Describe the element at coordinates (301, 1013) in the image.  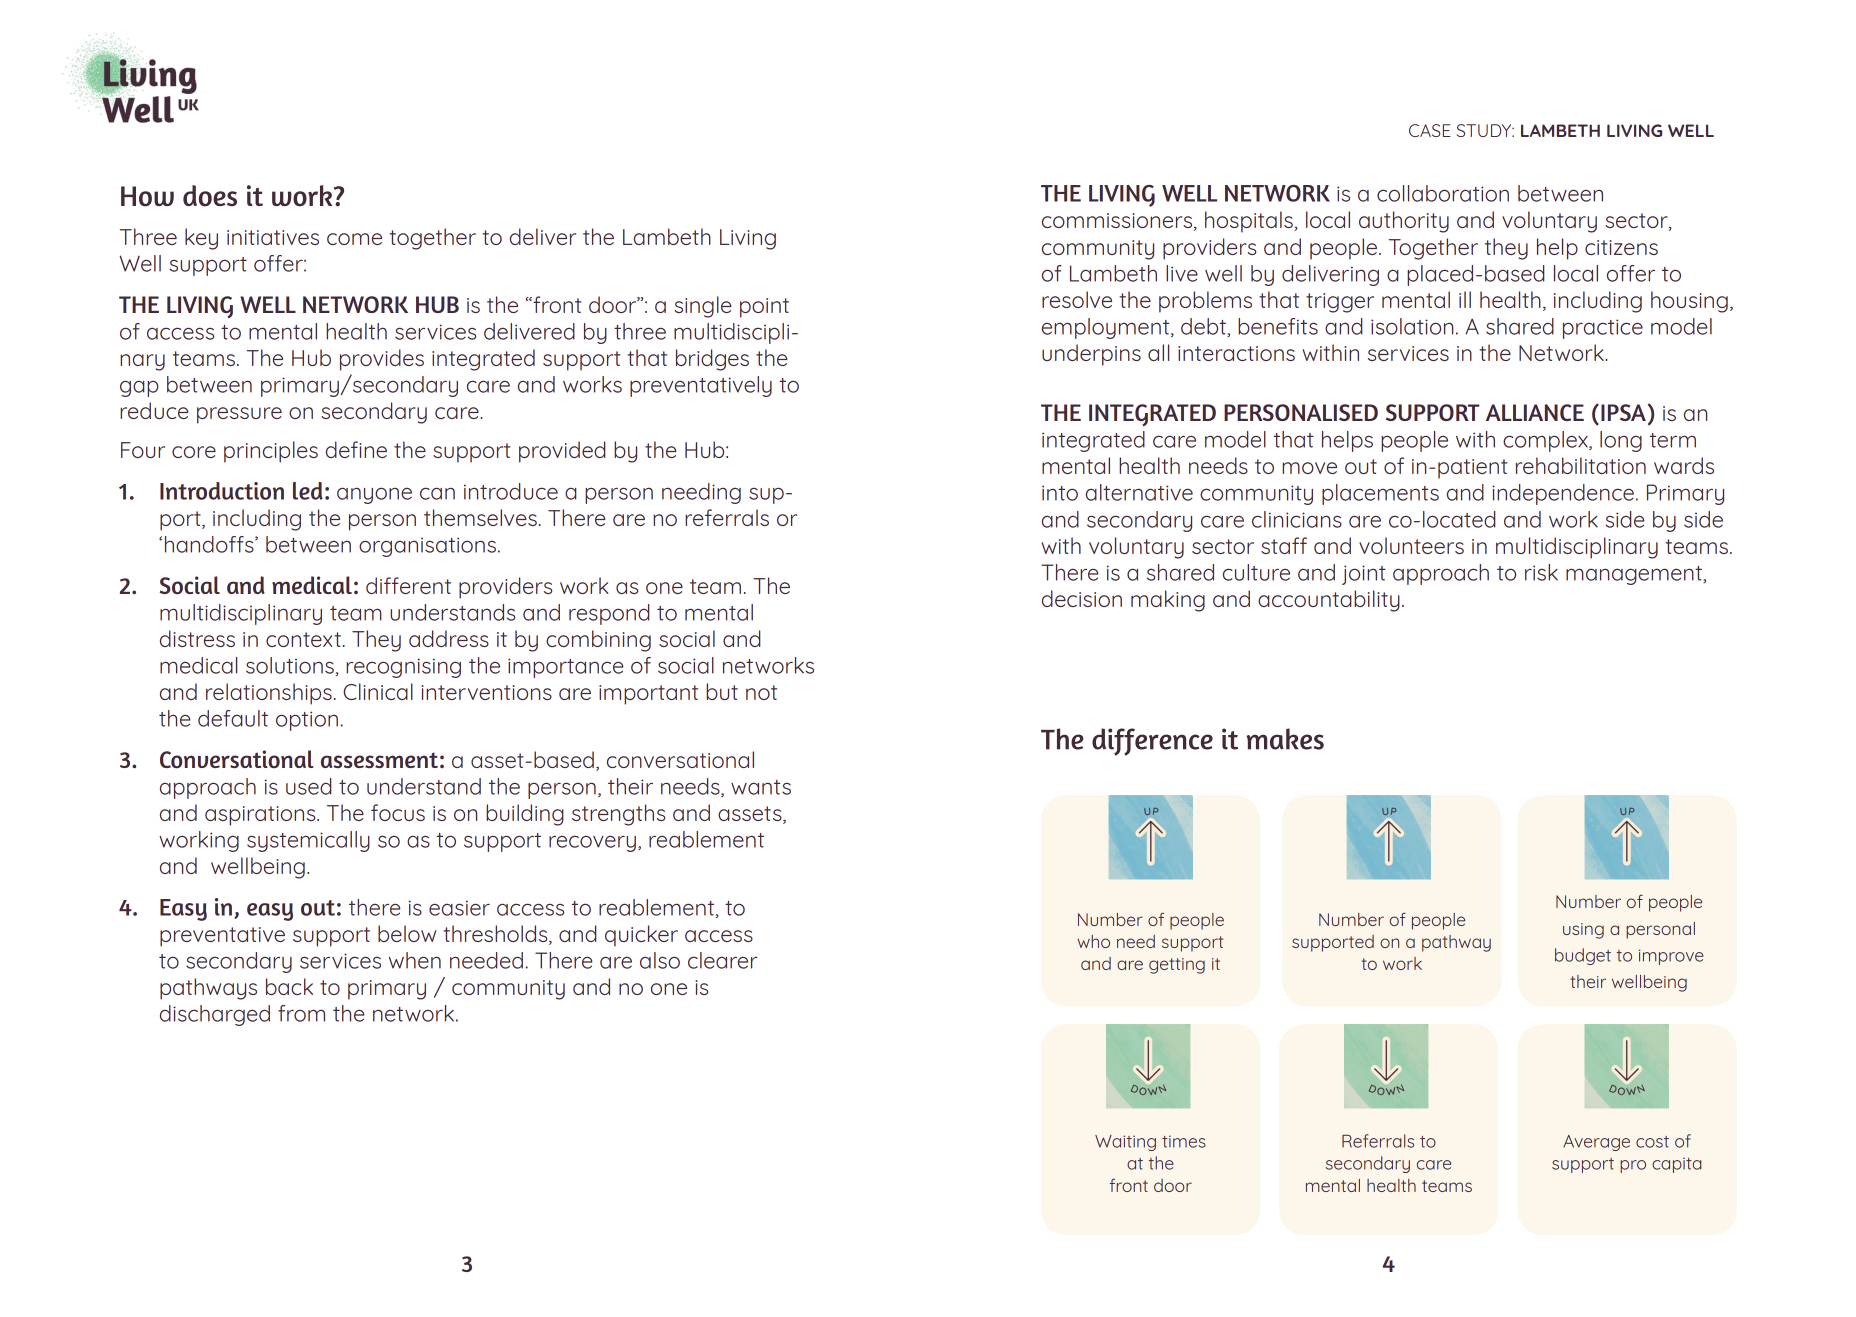
I see `from` at that location.
